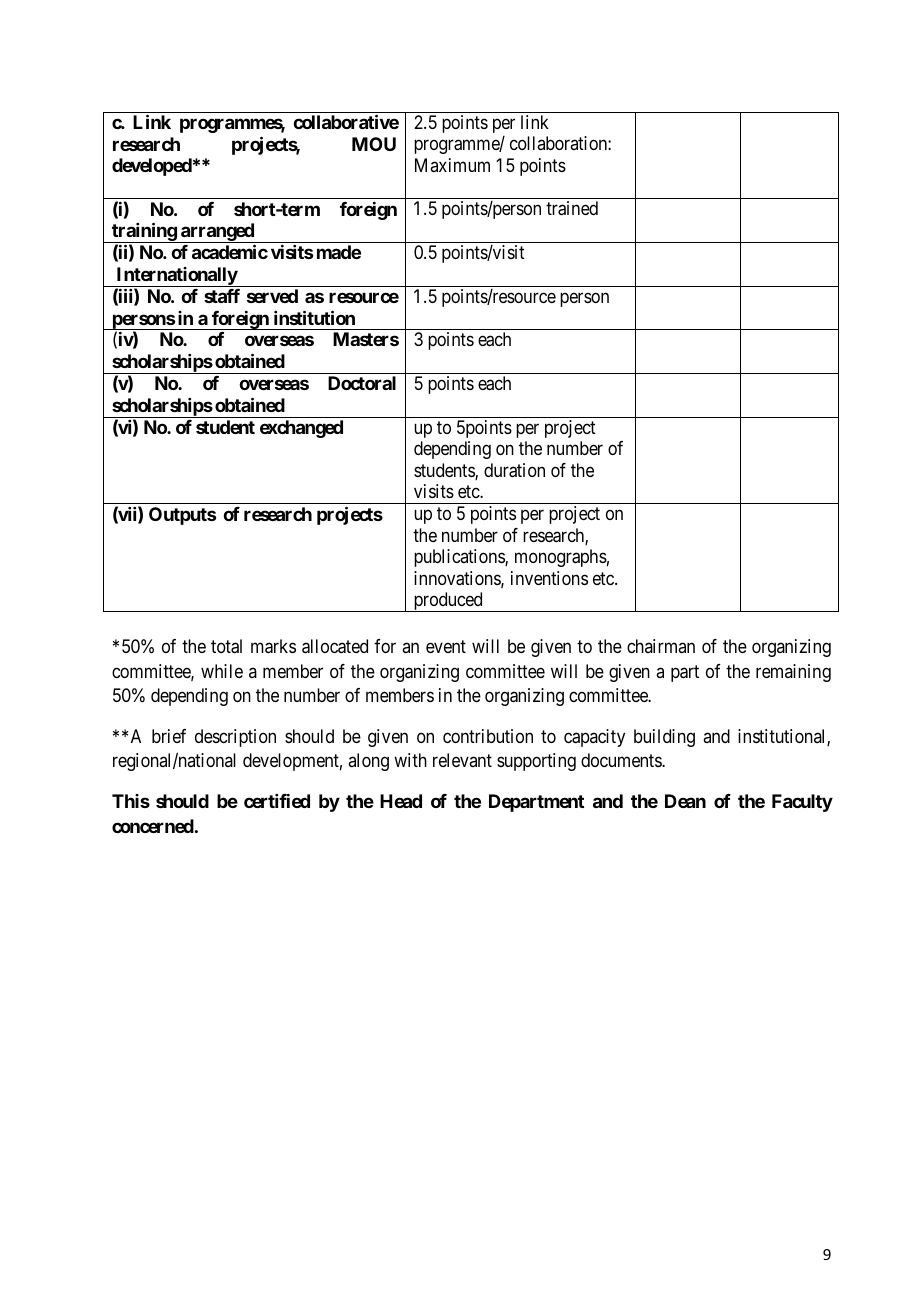 The height and width of the page is (1308, 924). What do you see at coordinates (301, 429) in the page?
I see `exchanged` at bounding box center [301, 429].
